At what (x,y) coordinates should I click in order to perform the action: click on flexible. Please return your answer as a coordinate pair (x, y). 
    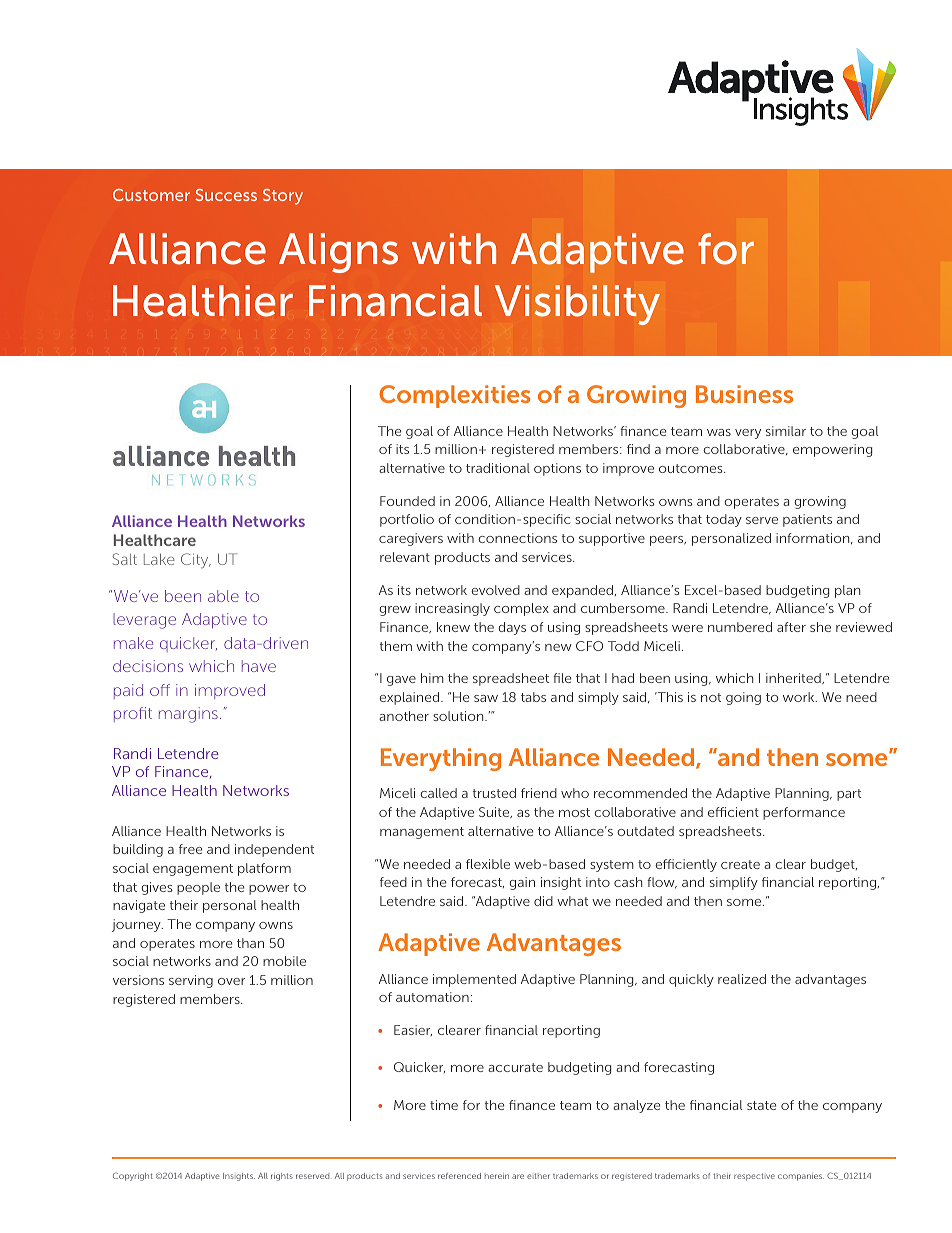
    Looking at the image, I should click on (488, 864).
